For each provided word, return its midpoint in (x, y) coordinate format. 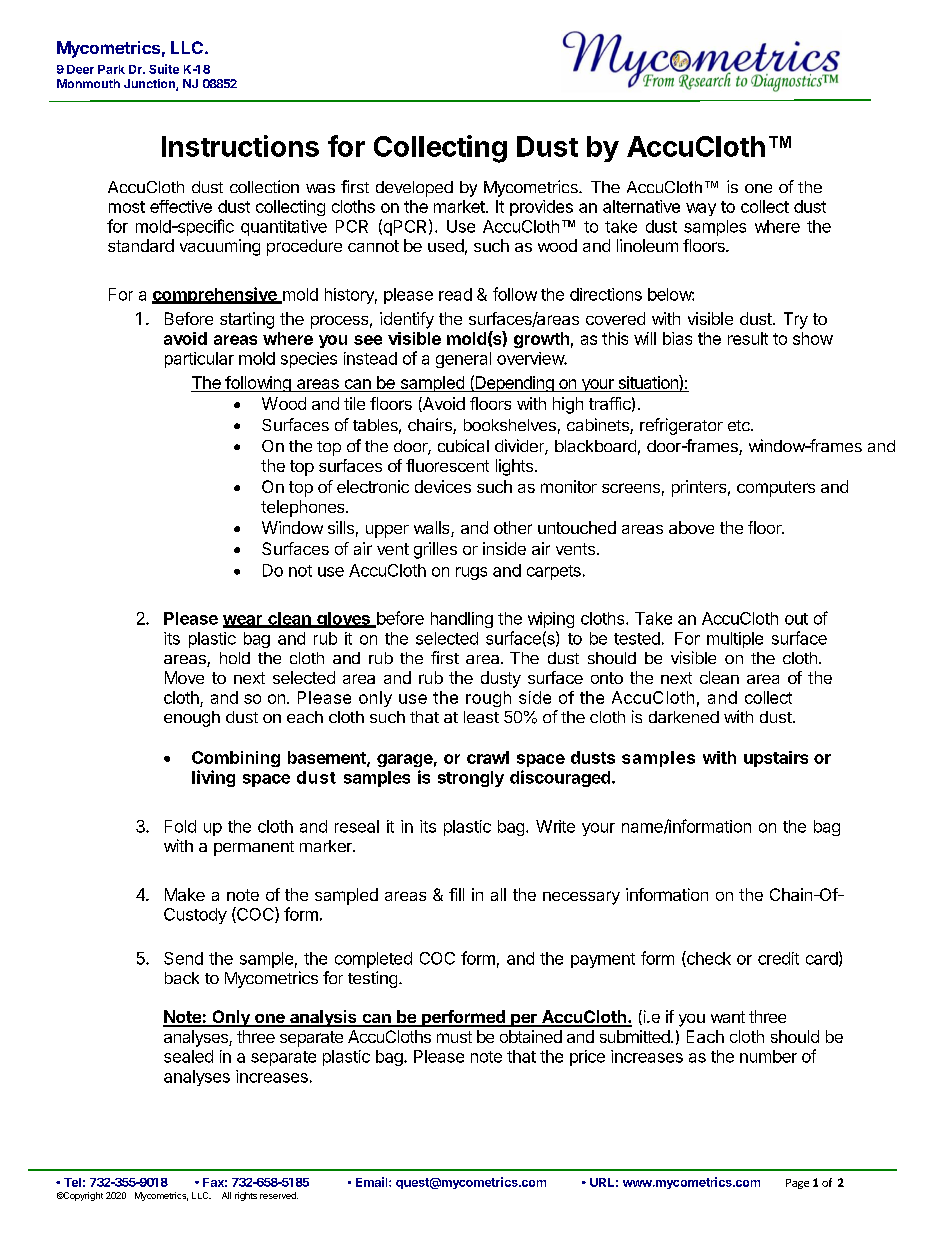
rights (246, 1196)
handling (462, 620)
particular (199, 360)
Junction (150, 85)
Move (184, 677)
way (701, 209)
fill (456, 894)
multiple (735, 640)
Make (185, 894)
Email (373, 1182)
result (748, 338)
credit (778, 958)
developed (414, 189)
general (463, 360)
